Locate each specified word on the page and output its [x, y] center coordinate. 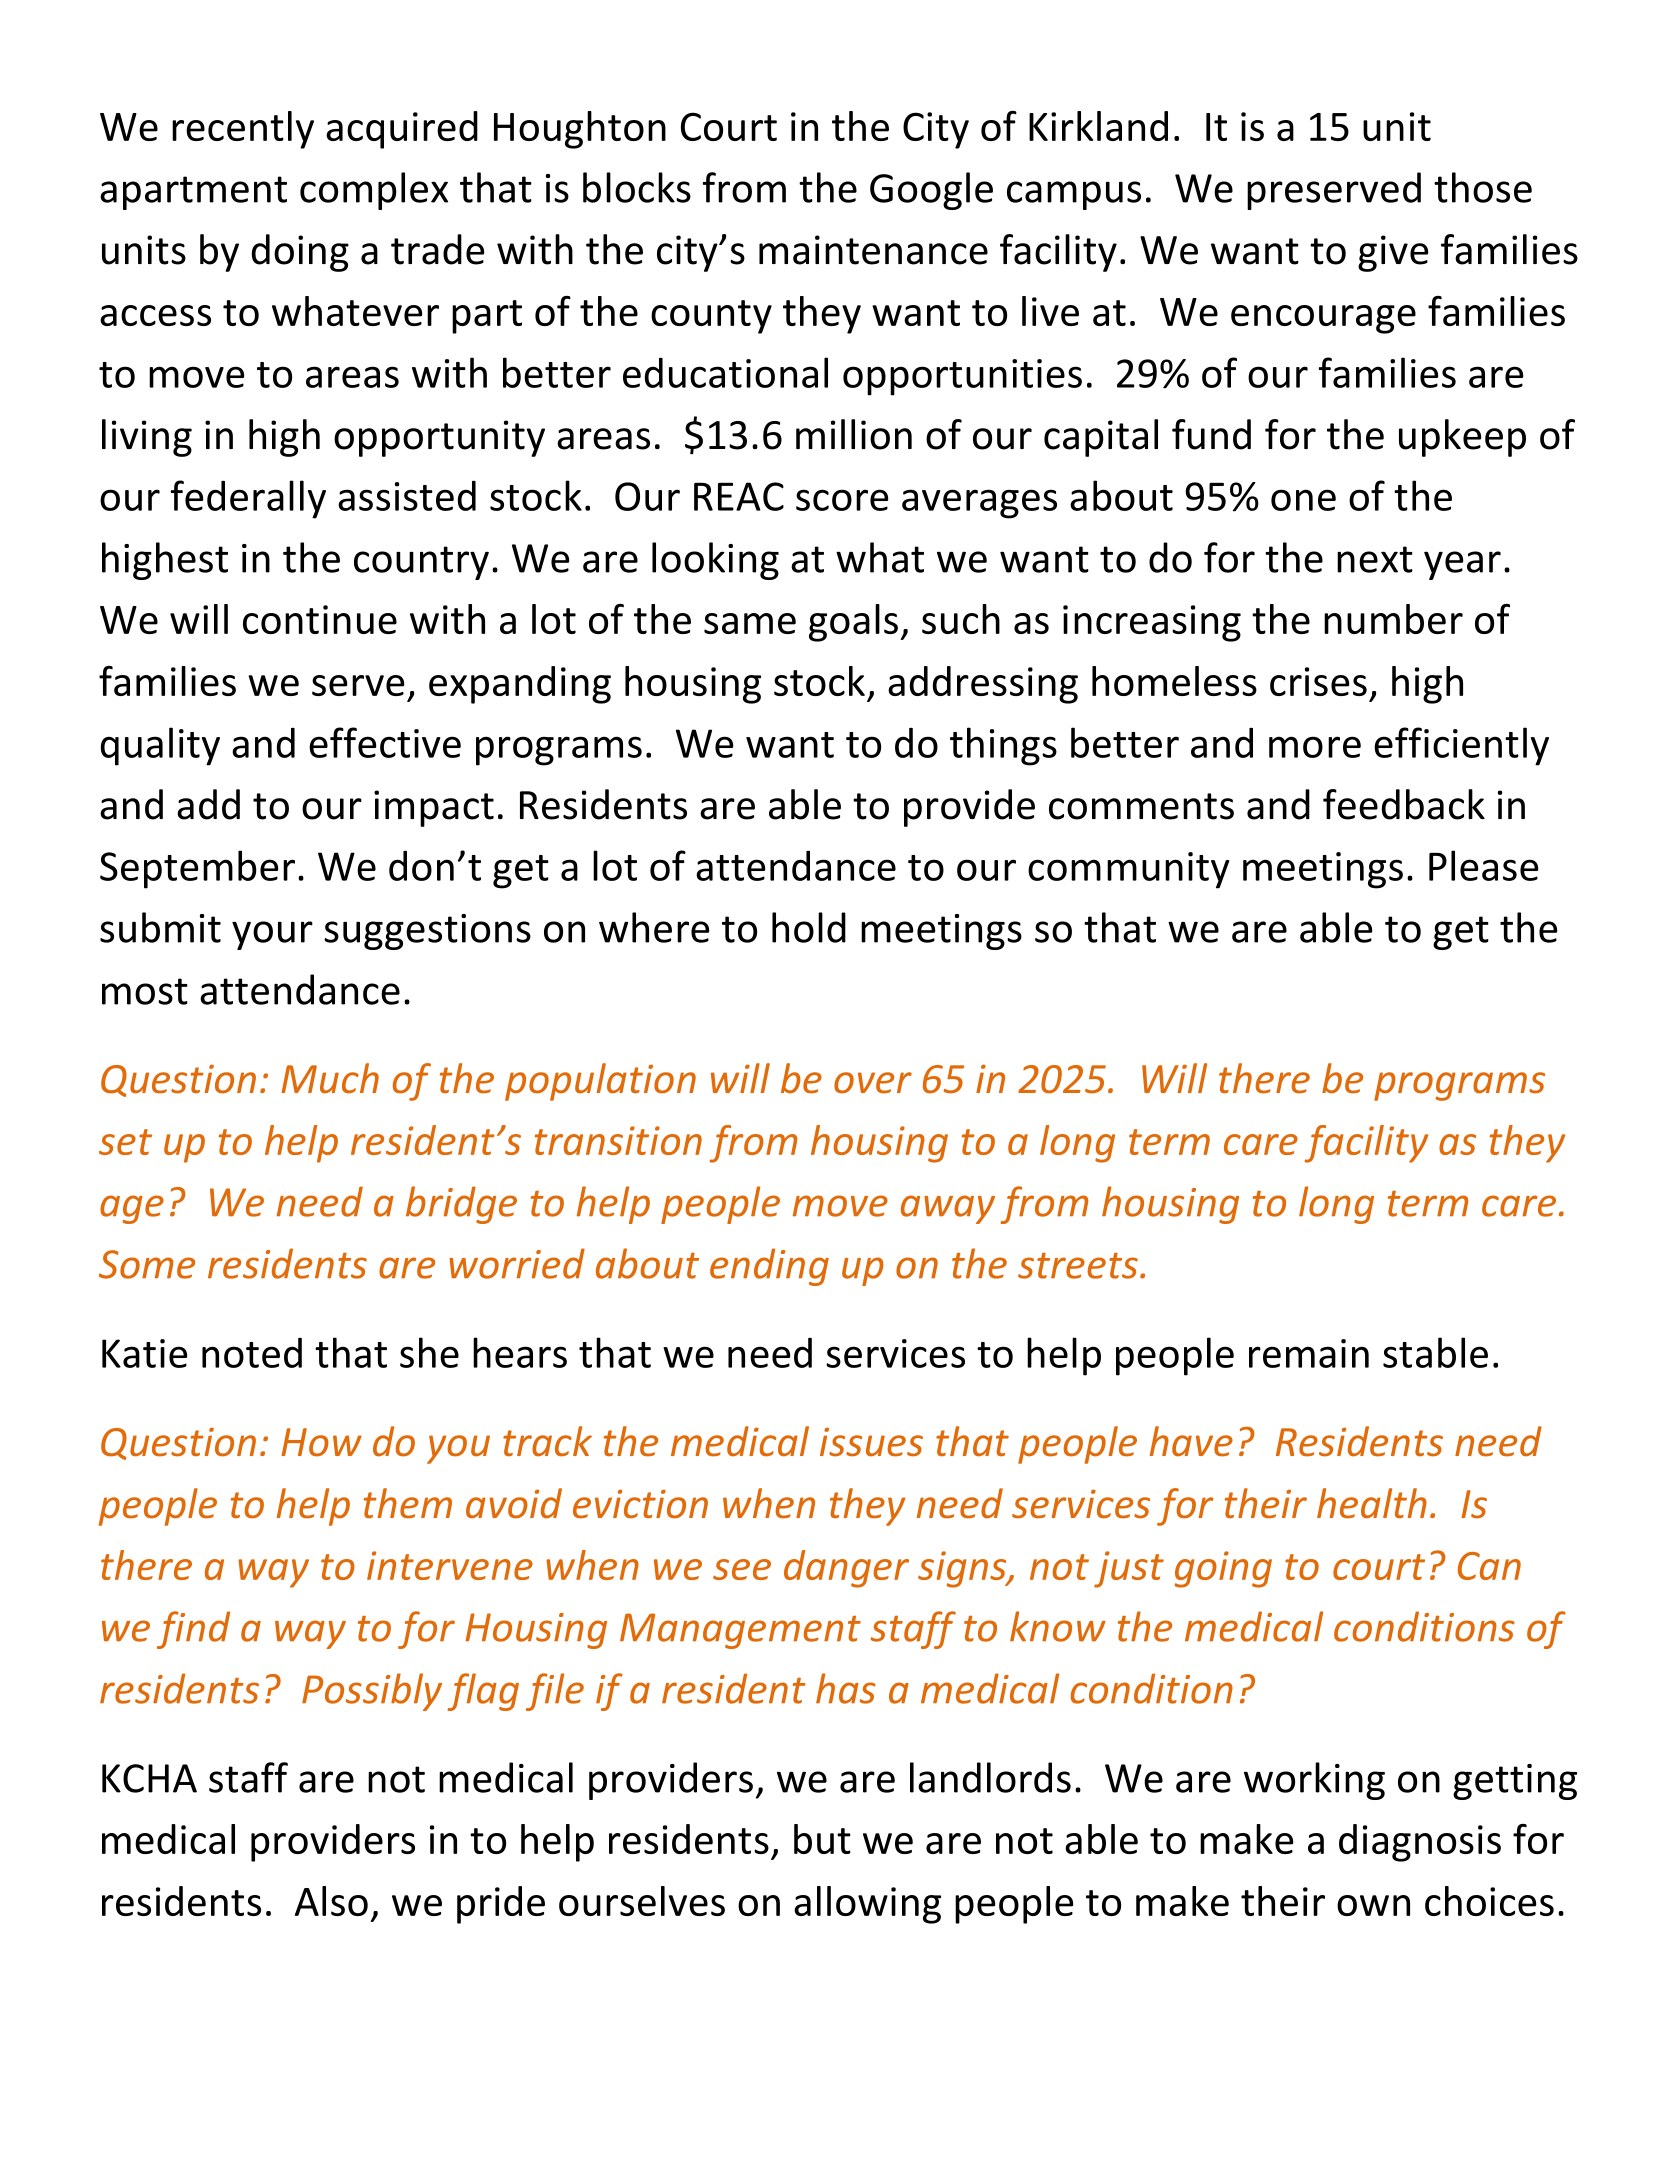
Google [931, 191]
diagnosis [1420, 1843]
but [822, 1839]
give [1393, 253]
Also [331, 1901]
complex [374, 191]
